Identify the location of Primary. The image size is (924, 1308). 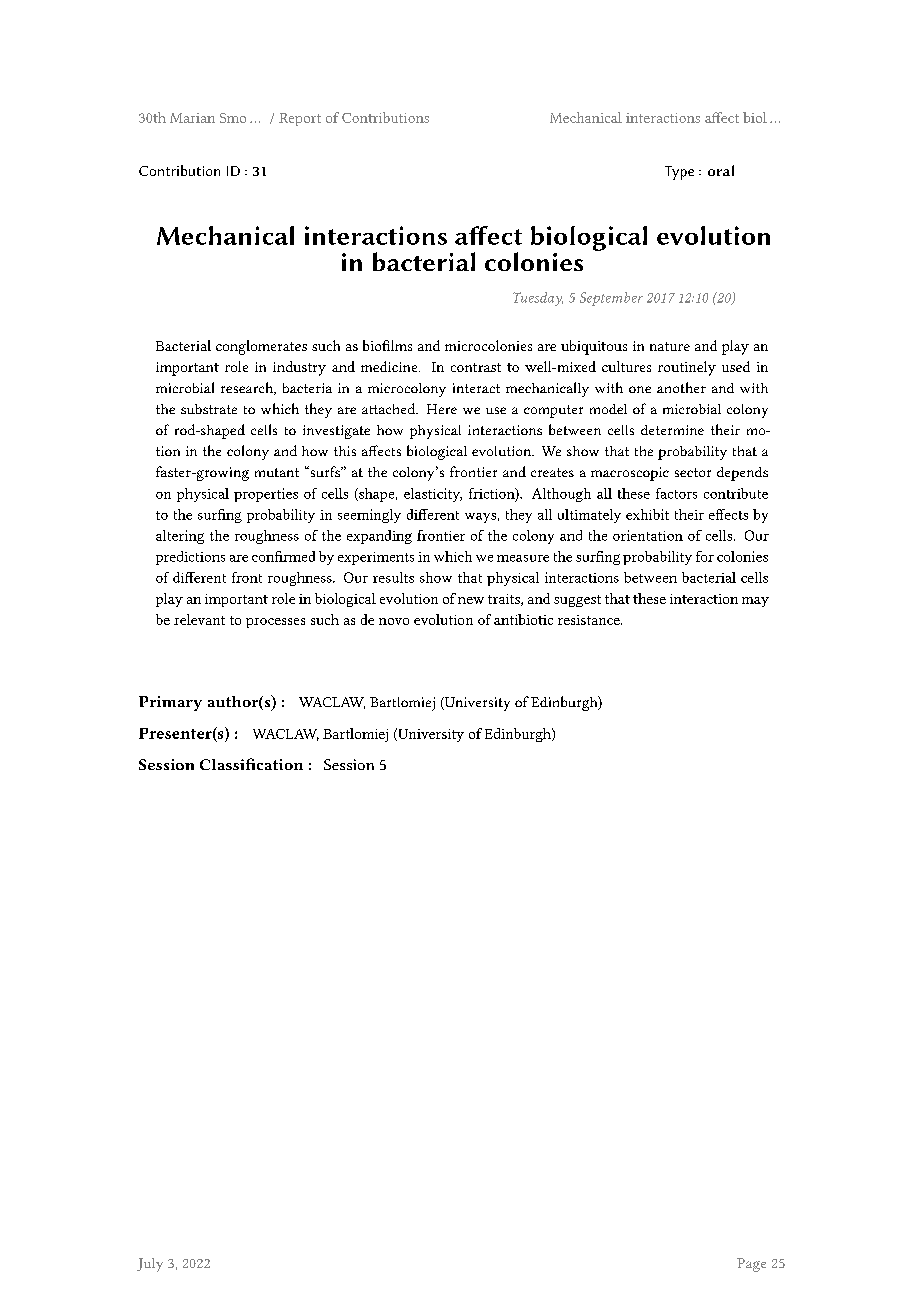
(170, 703).
